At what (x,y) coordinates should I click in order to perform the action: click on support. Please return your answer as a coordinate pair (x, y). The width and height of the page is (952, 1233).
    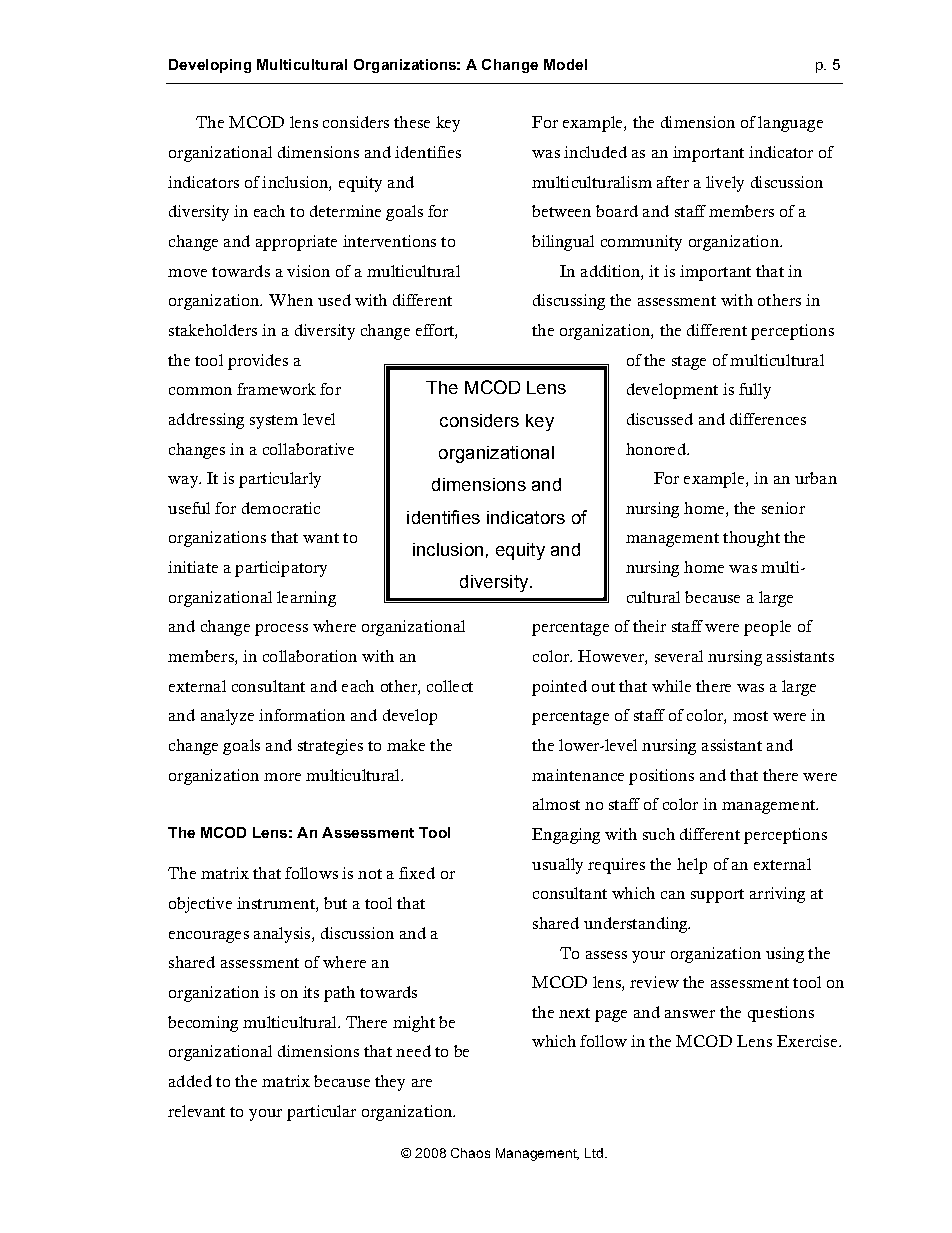
    Looking at the image, I should click on (717, 896).
